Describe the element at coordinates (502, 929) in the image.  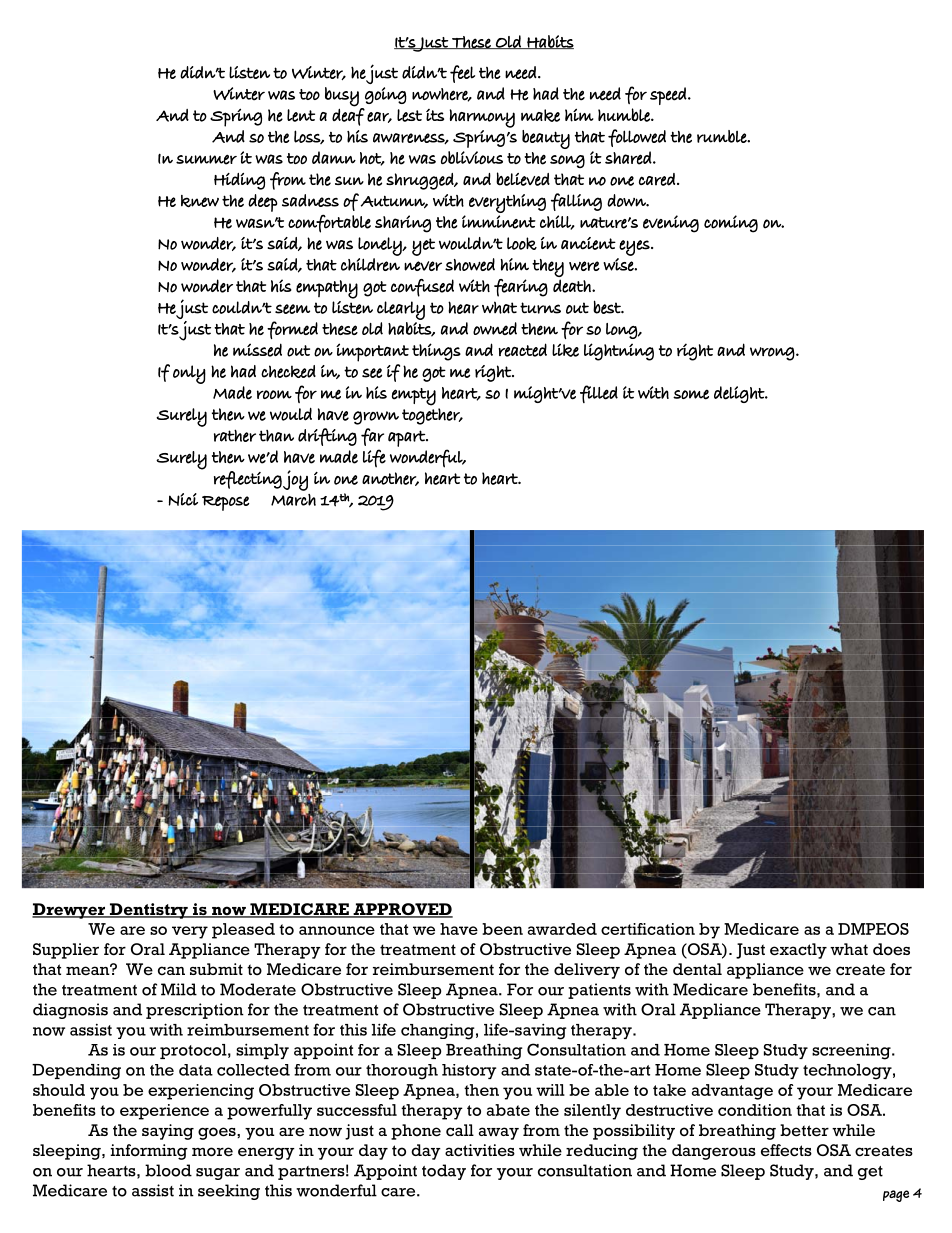
I see `been` at that location.
